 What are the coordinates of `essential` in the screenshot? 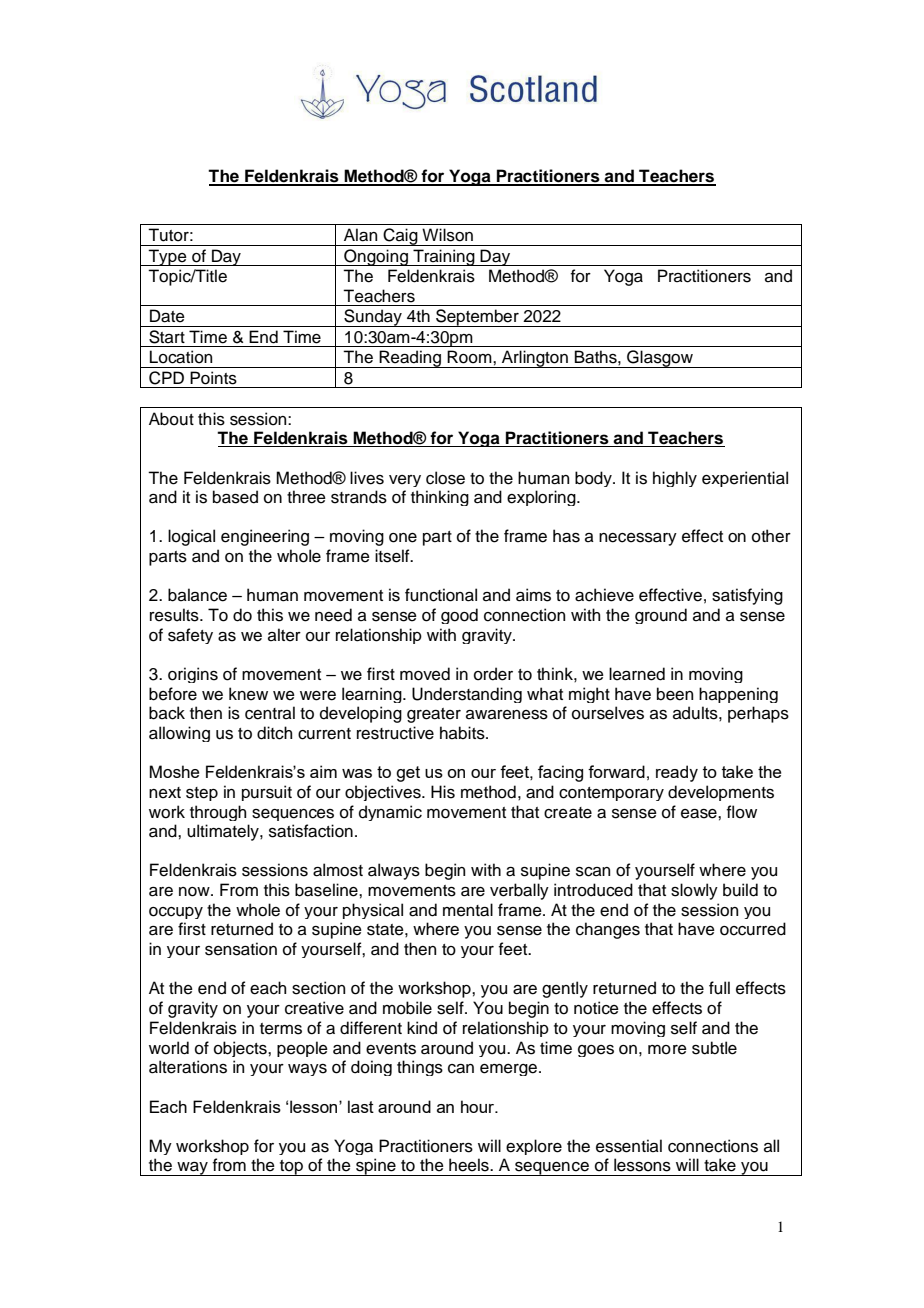 It's located at (629, 1146).
